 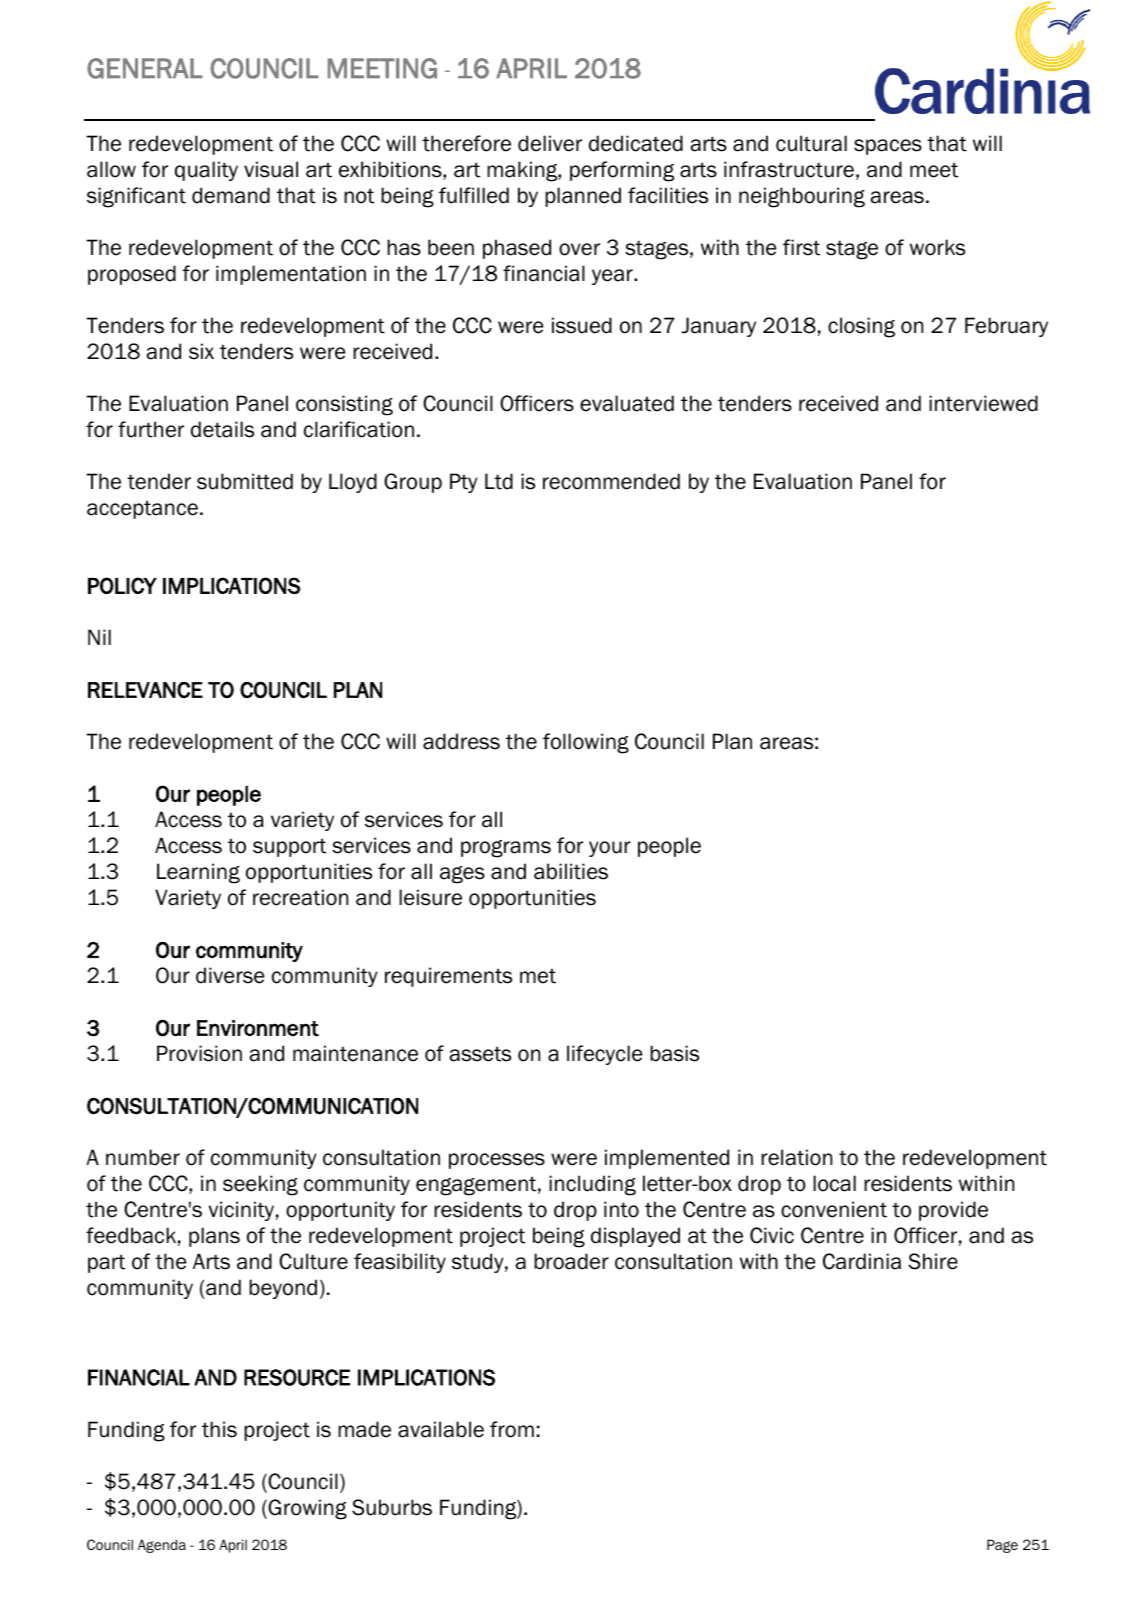 I want to click on Learning, so click(x=198, y=873).
